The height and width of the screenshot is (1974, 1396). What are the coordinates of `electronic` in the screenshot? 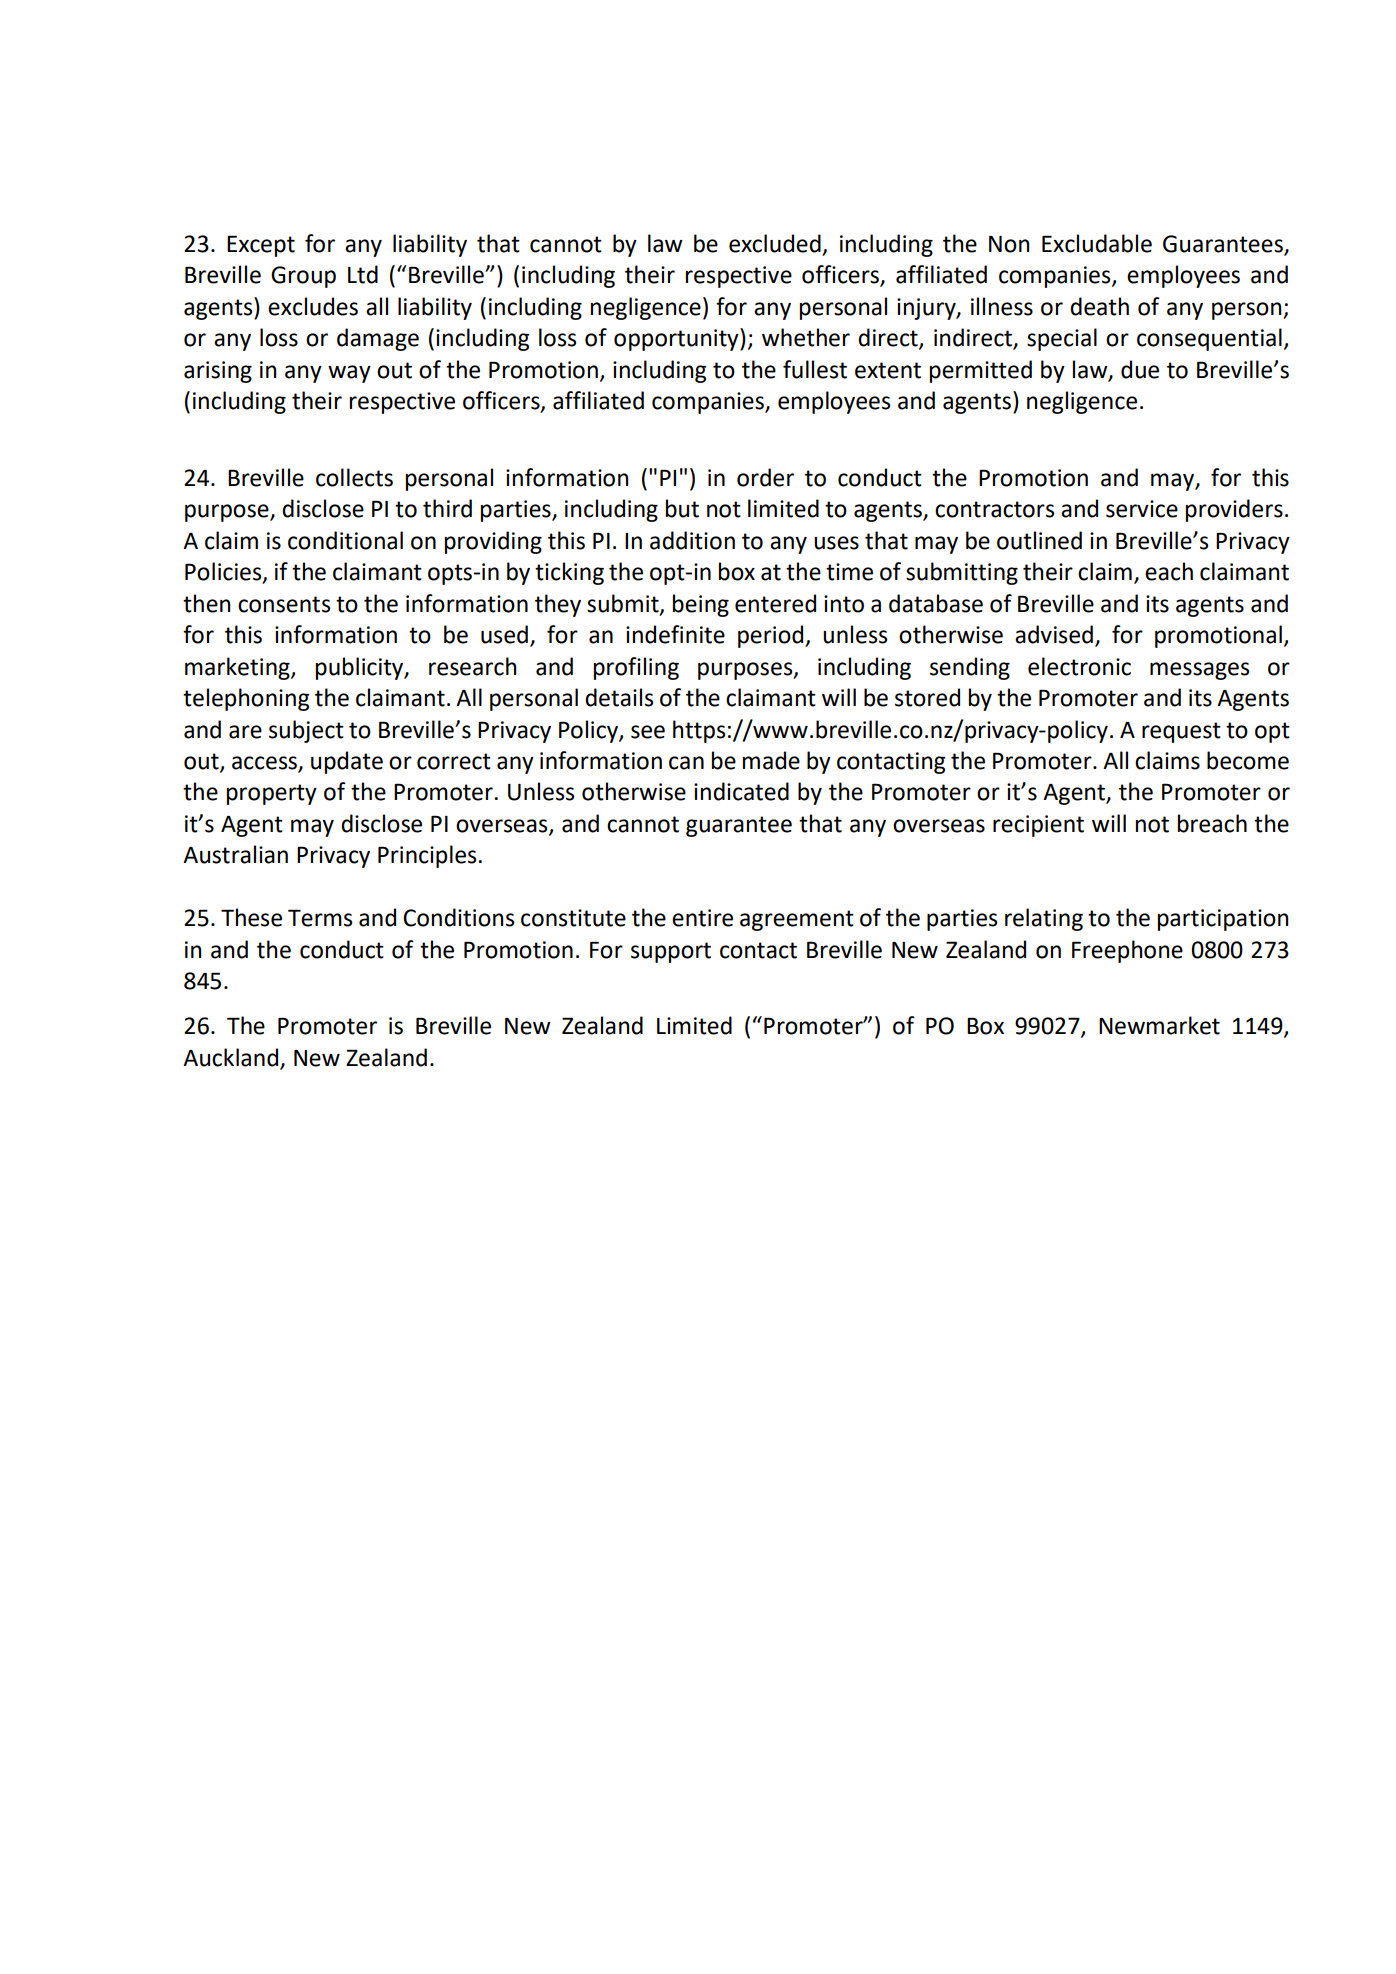 It's located at (1079, 666).
